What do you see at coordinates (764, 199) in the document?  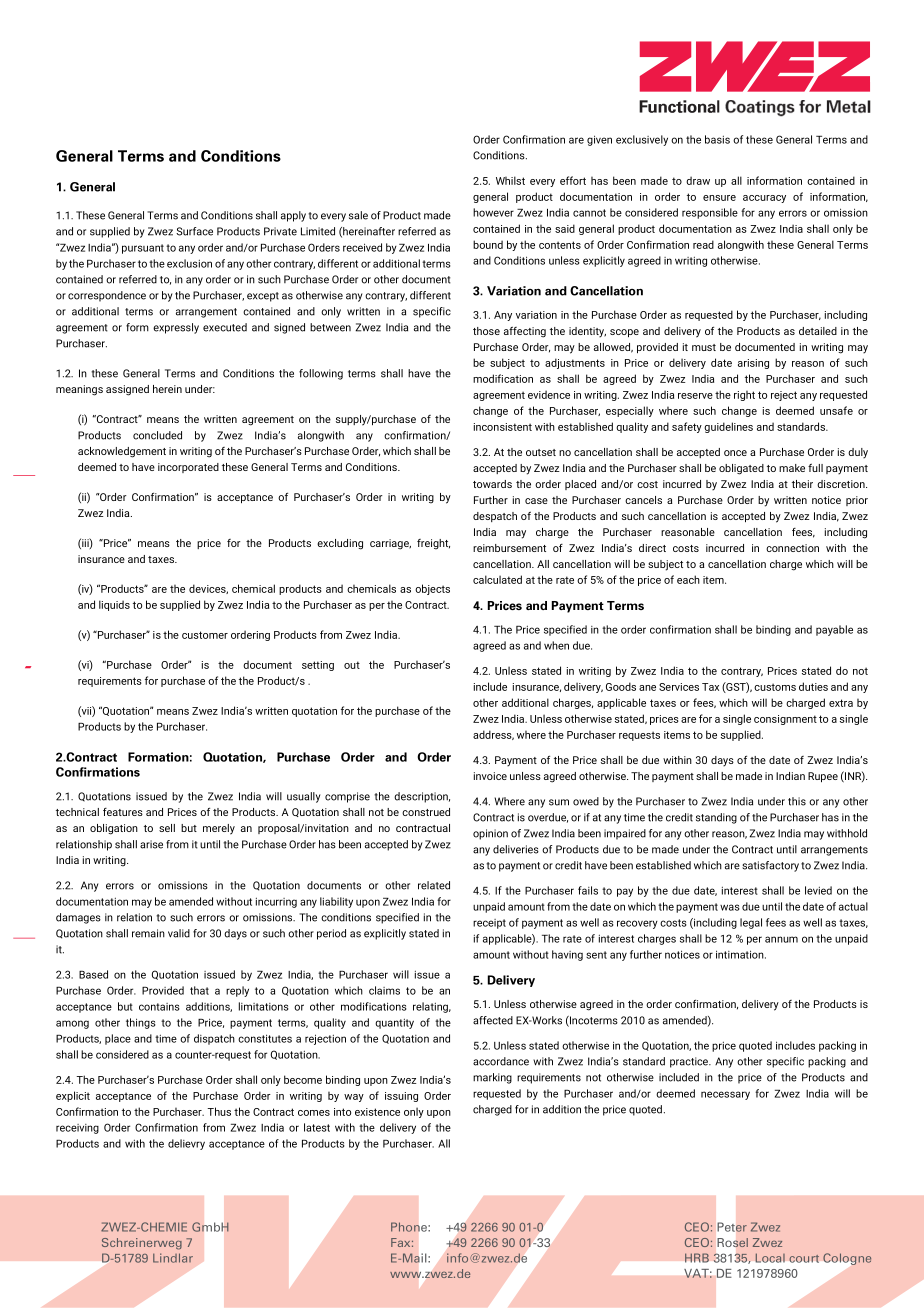 I see `accuracy` at bounding box center [764, 199].
